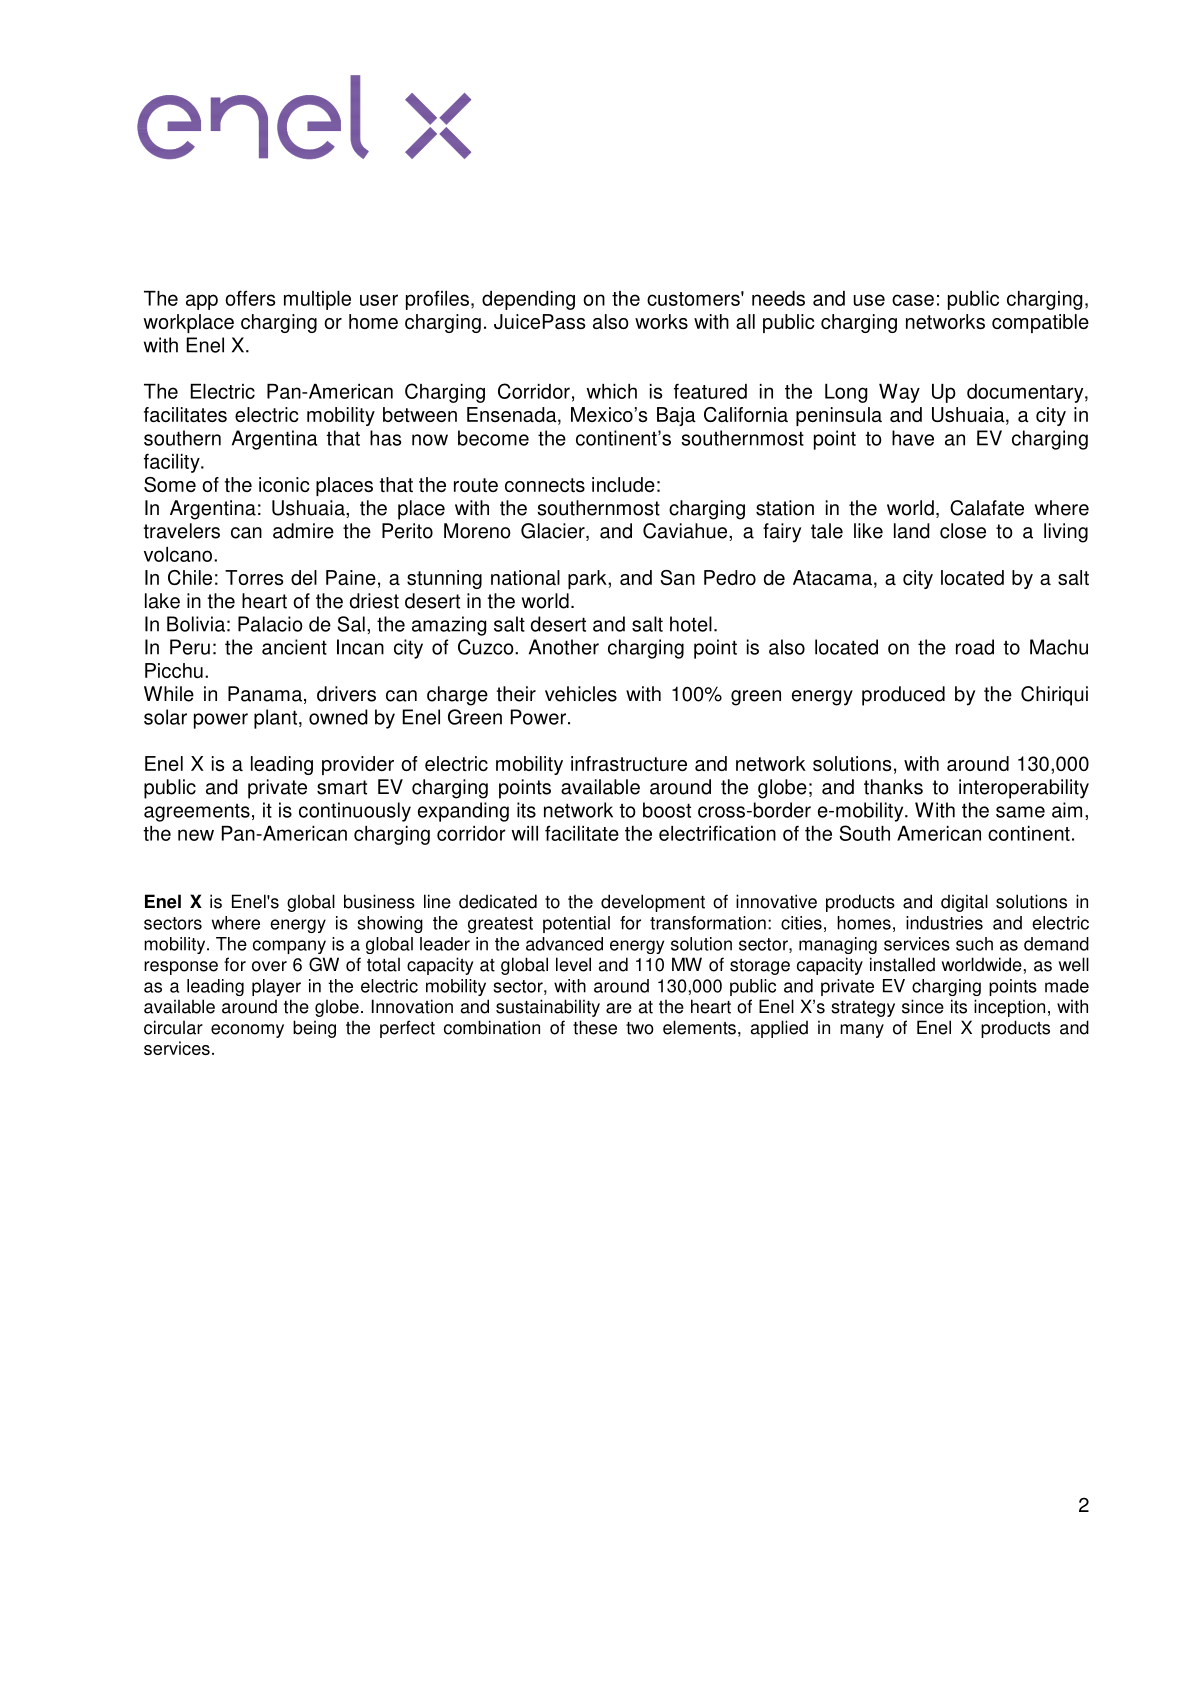  Describe the element at coordinates (528, 300) in the page. I see `depending` at that location.
